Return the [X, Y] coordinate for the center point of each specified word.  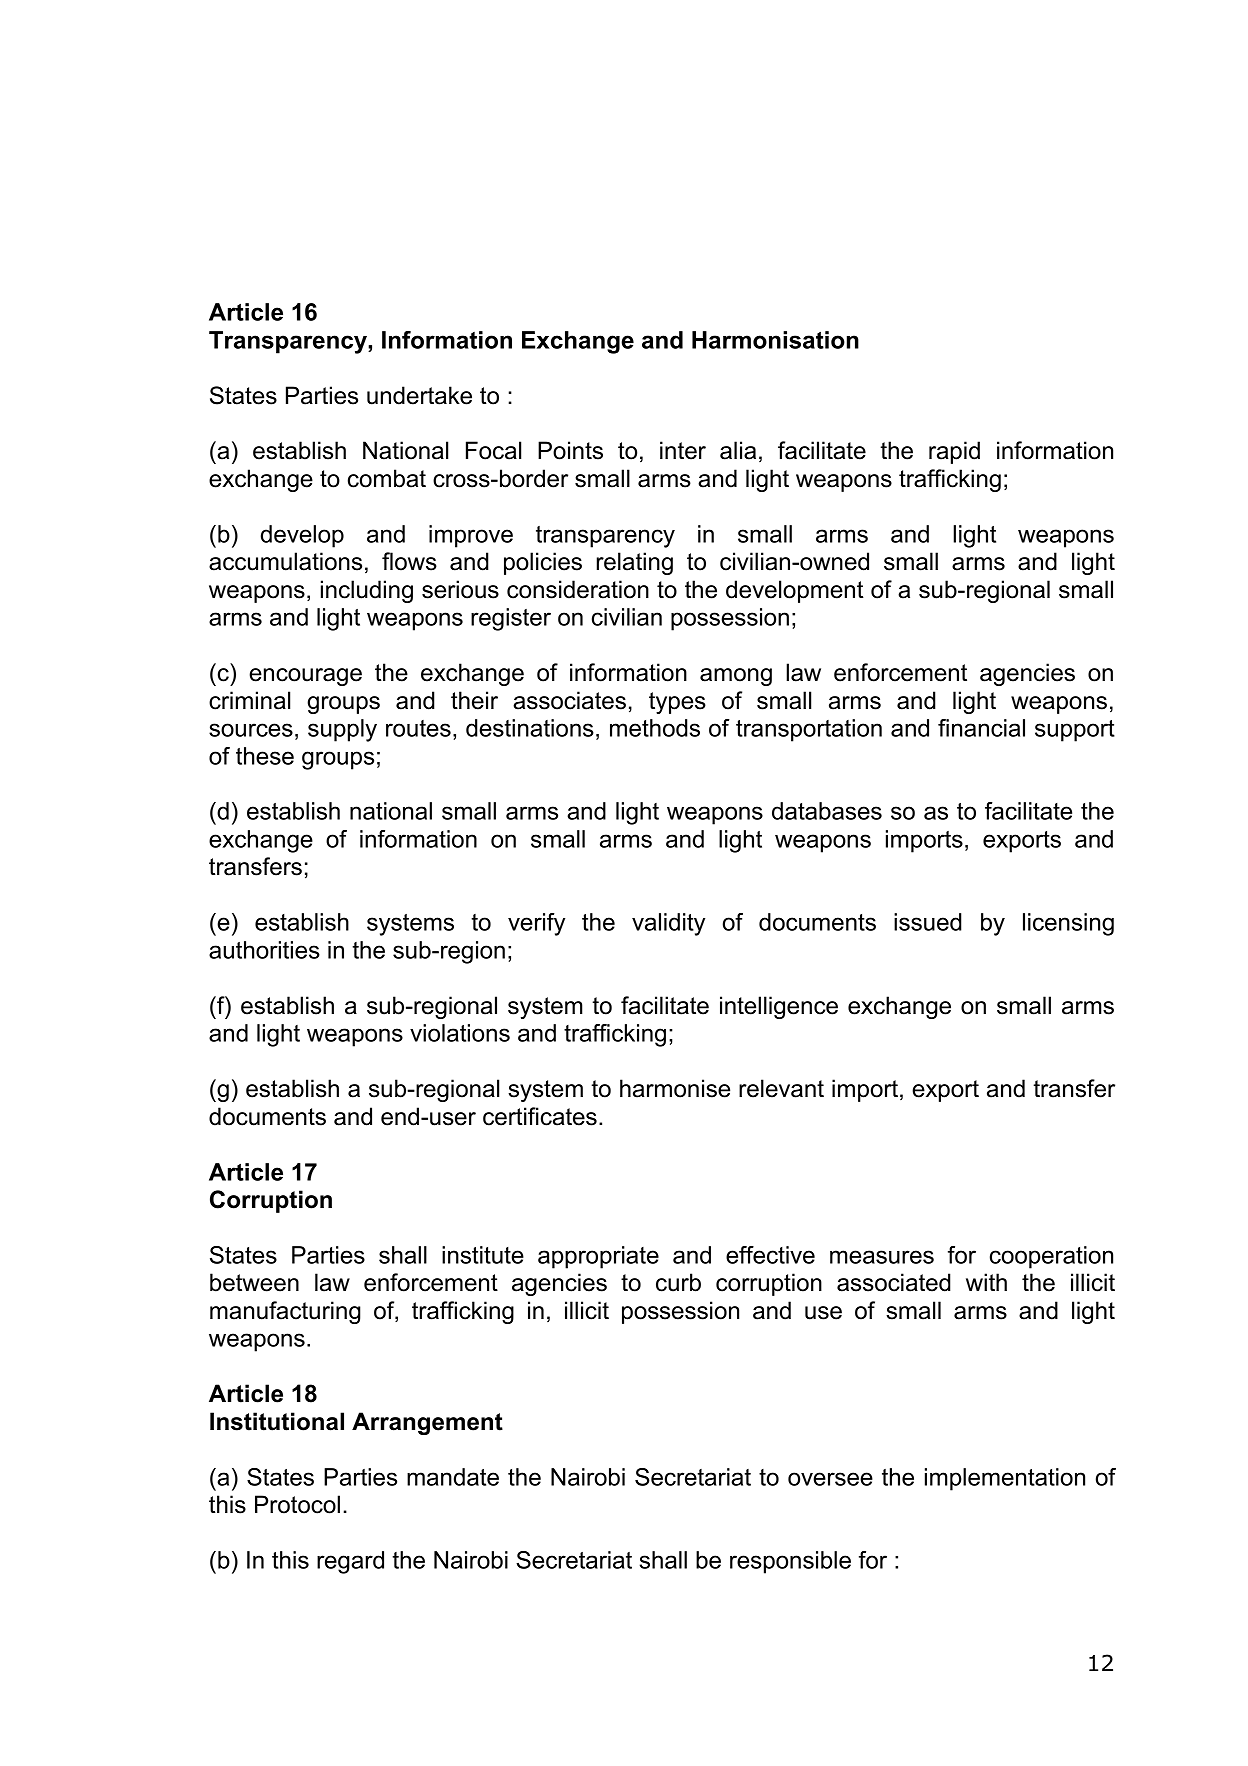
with [986, 1282]
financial [981, 728]
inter [683, 450]
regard [350, 1562]
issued [928, 922]
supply [342, 730]
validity [668, 924]
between [254, 1282]
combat [387, 478]
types [677, 703]
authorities [264, 950]
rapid [954, 452]
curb [678, 1282]
